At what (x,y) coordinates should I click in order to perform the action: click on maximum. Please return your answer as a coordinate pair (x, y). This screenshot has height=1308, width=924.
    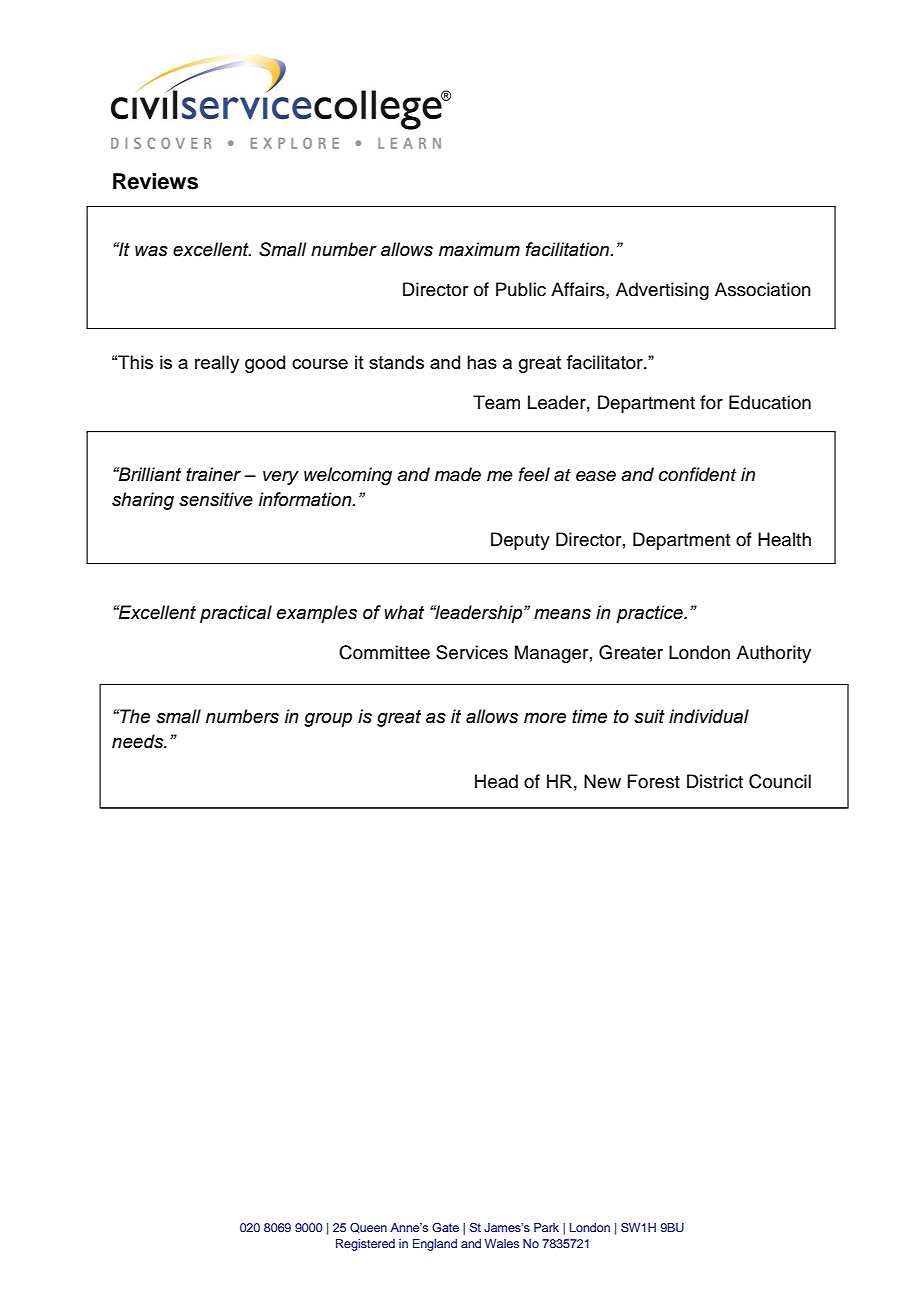
    Looking at the image, I should click on (479, 249).
